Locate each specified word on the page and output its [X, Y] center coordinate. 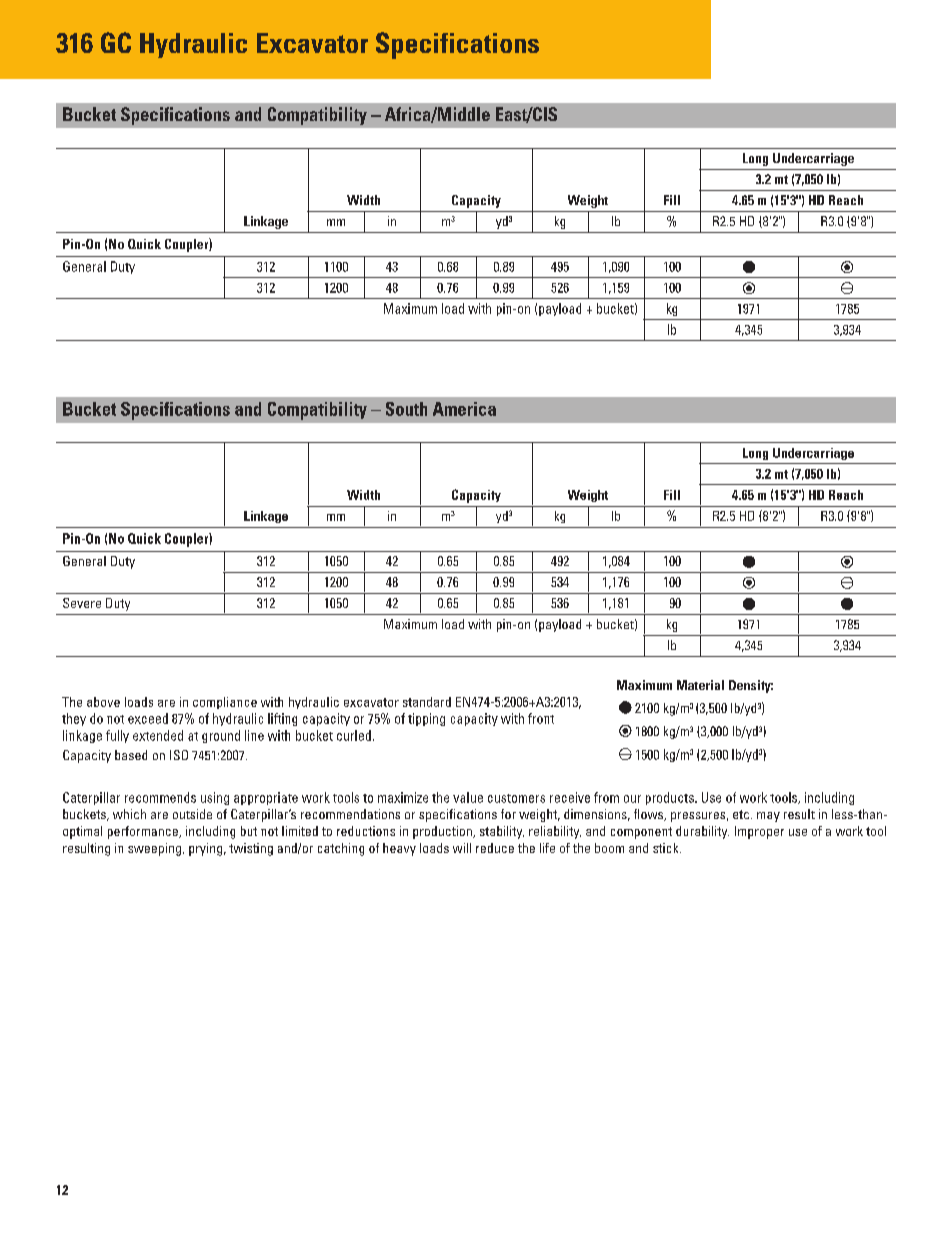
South [406, 409]
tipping [426, 719]
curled [354, 735]
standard [427, 702]
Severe [82, 603]
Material [700, 685]
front [541, 718]
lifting [282, 719]
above [103, 702]
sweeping [154, 849]
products [671, 798]
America [464, 409]
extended [158, 735]
